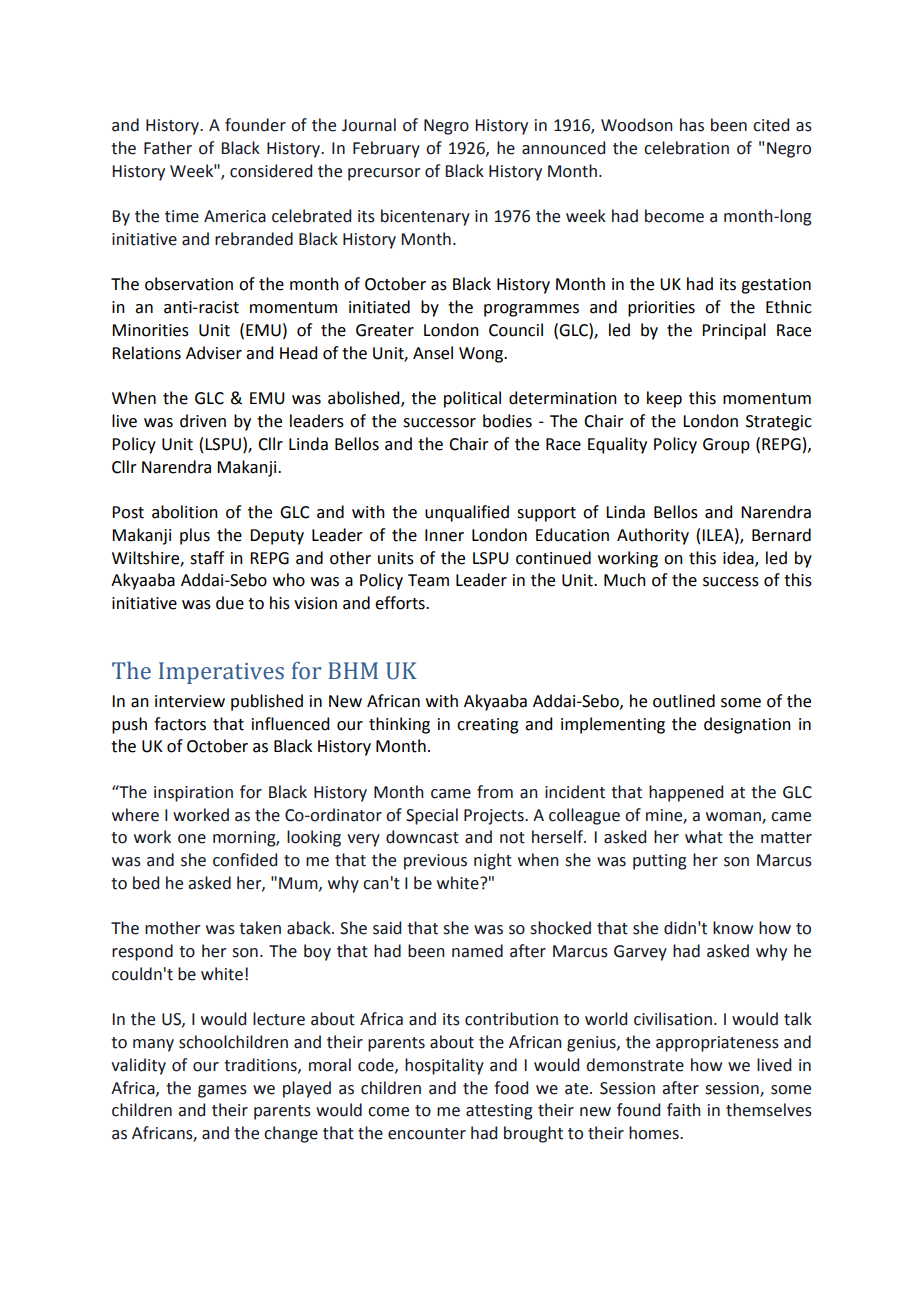  I want to click on factors, so click(180, 724).
